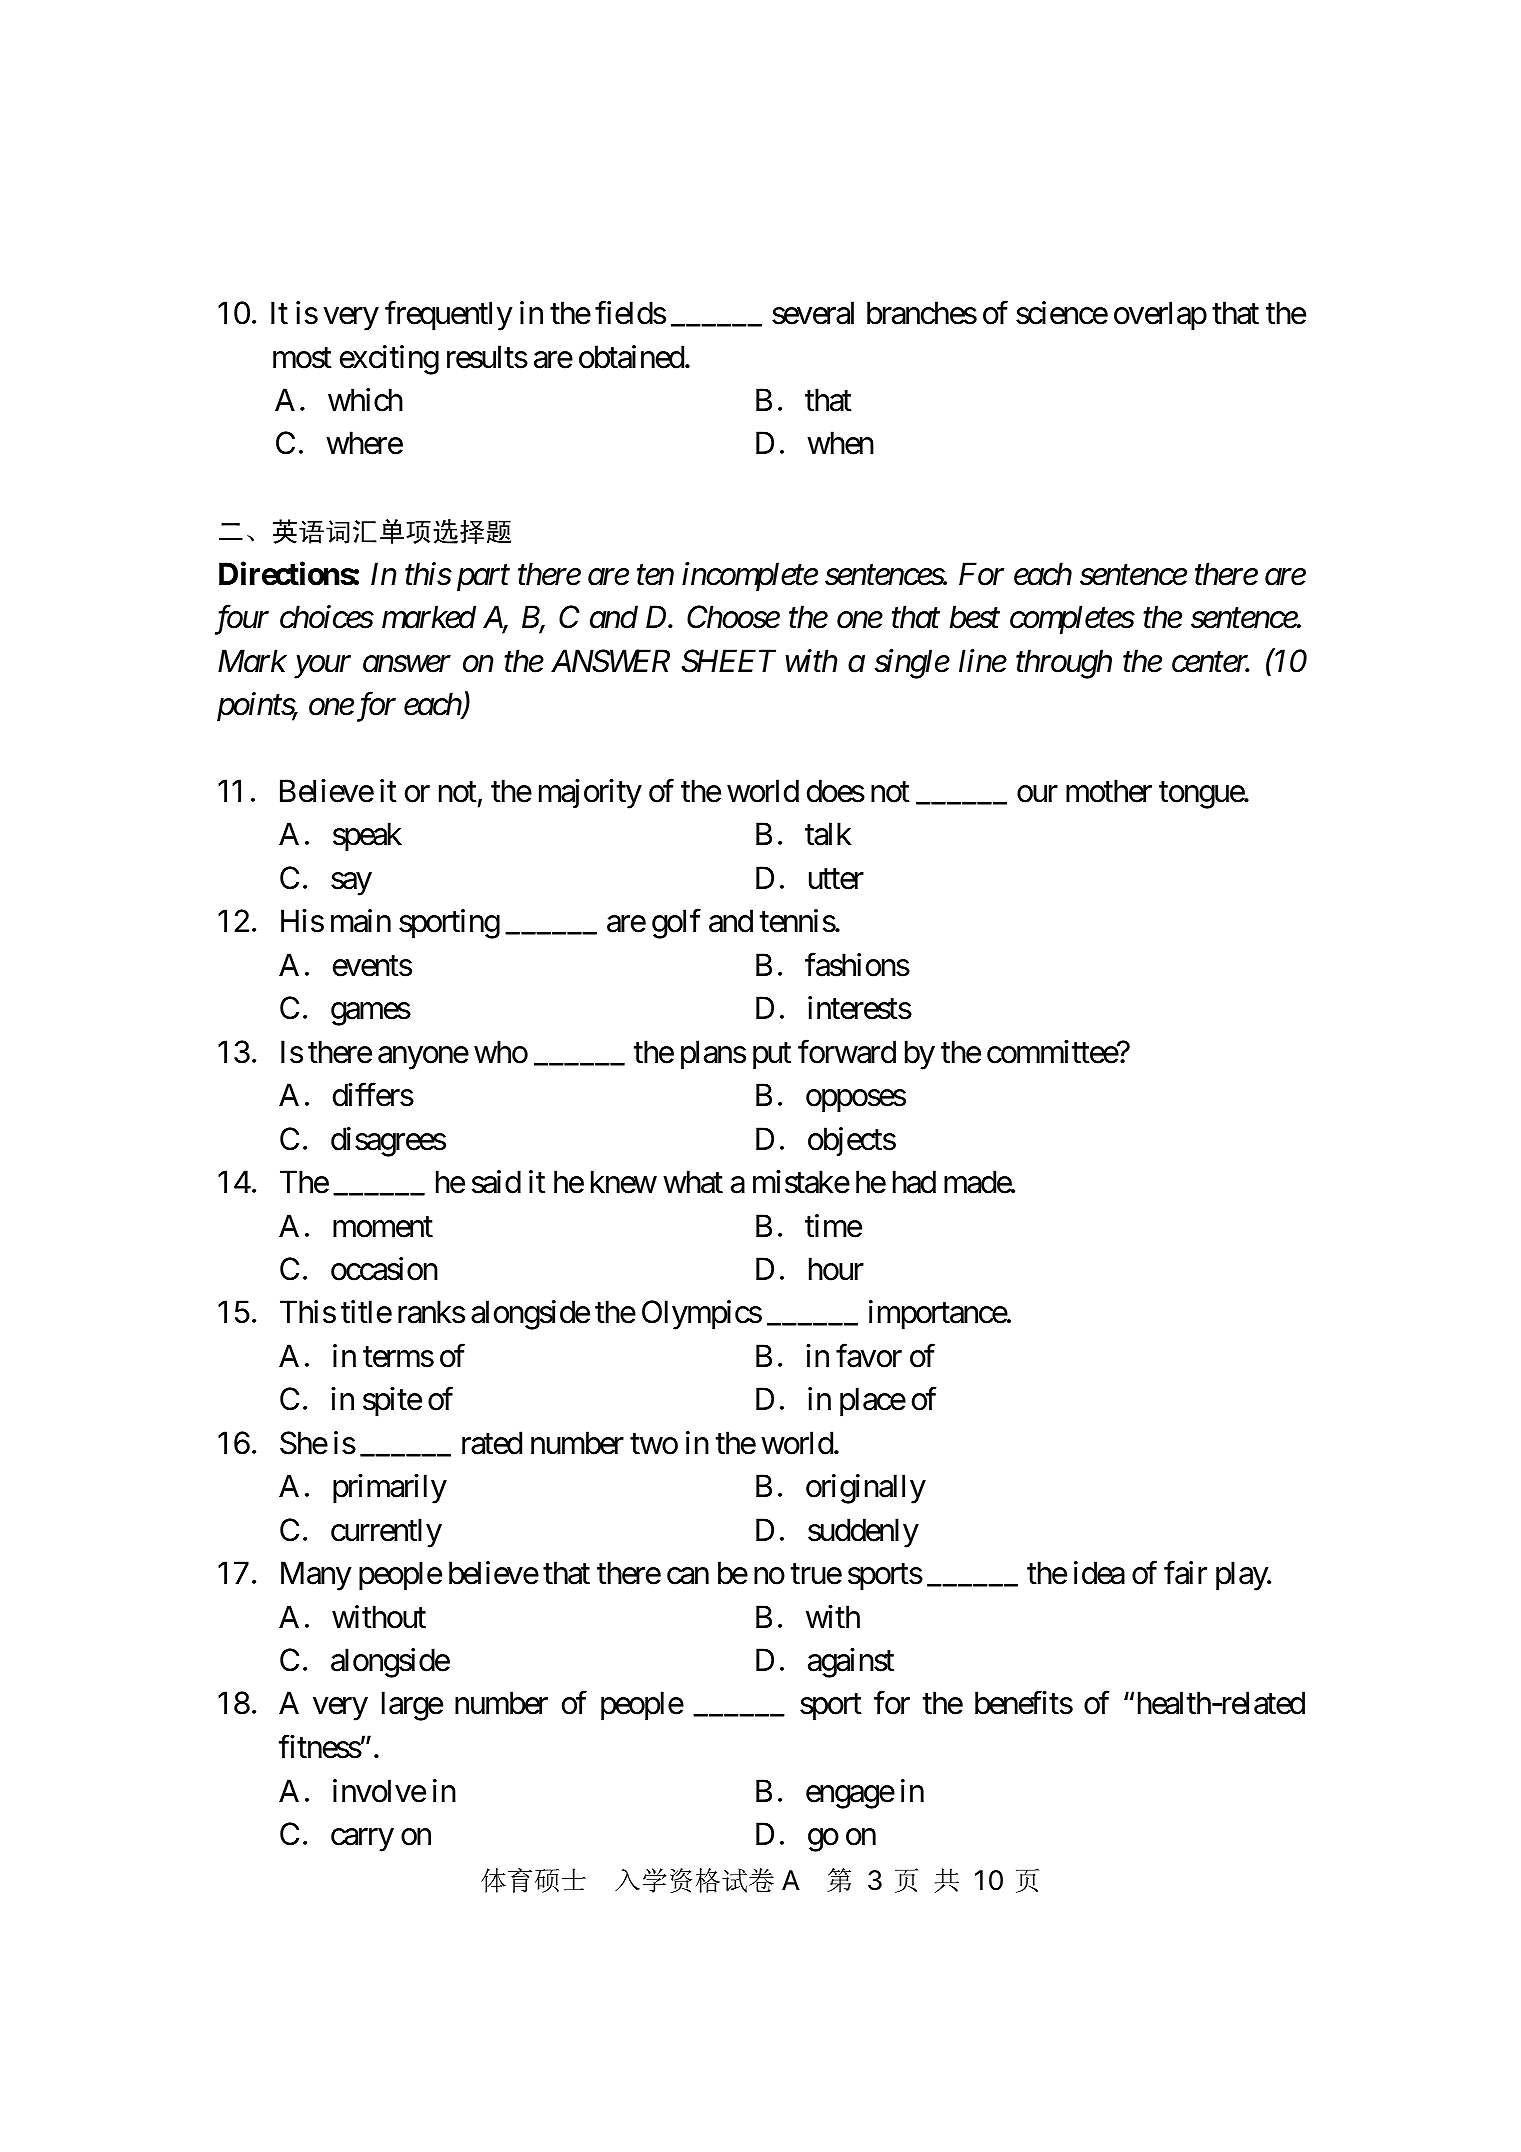  I want to click on rated, so click(492, 1443).
